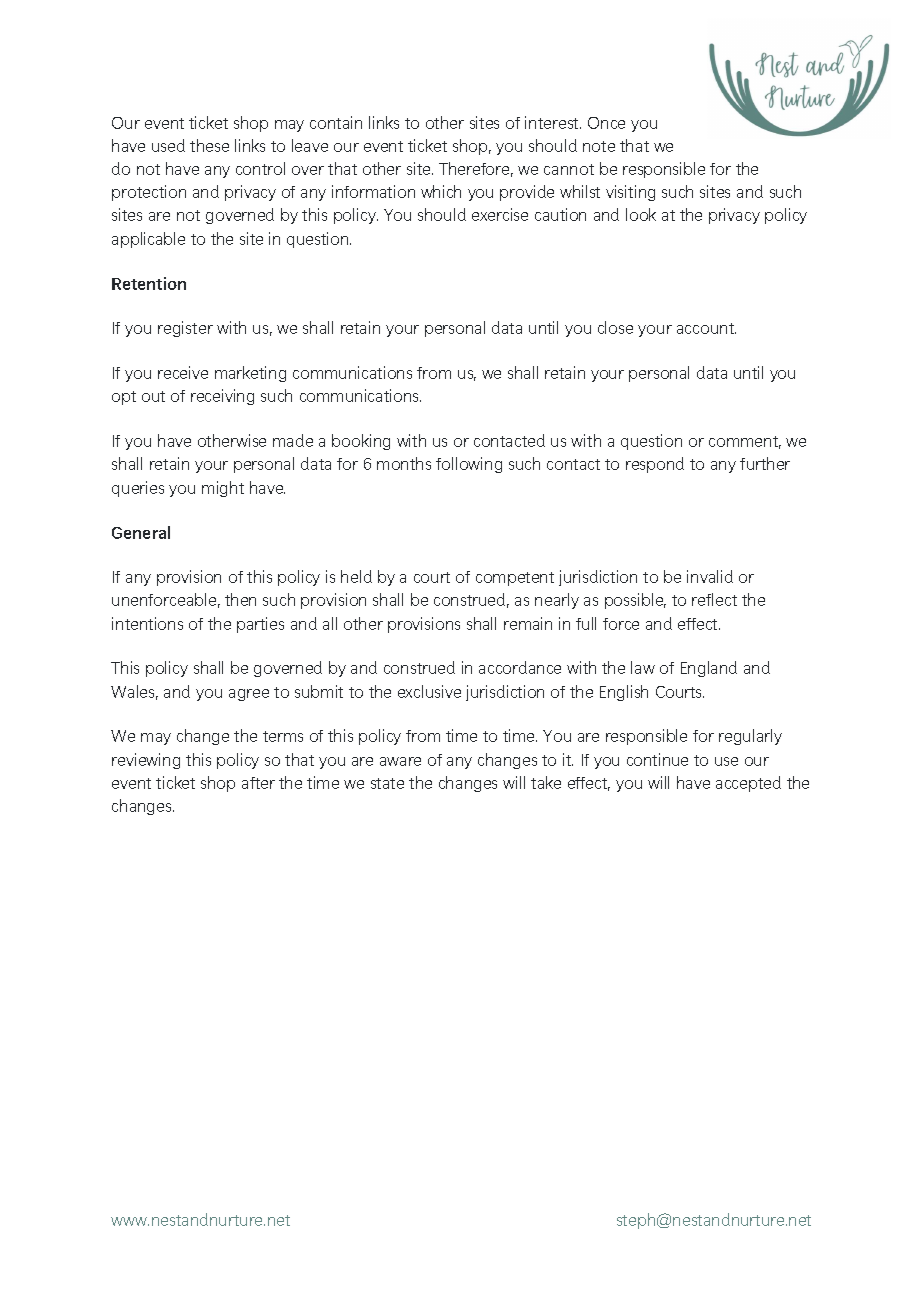 Image resolution: width=924 pixels, height=1308 pixels. I want to click on account, so click(706, 328).
